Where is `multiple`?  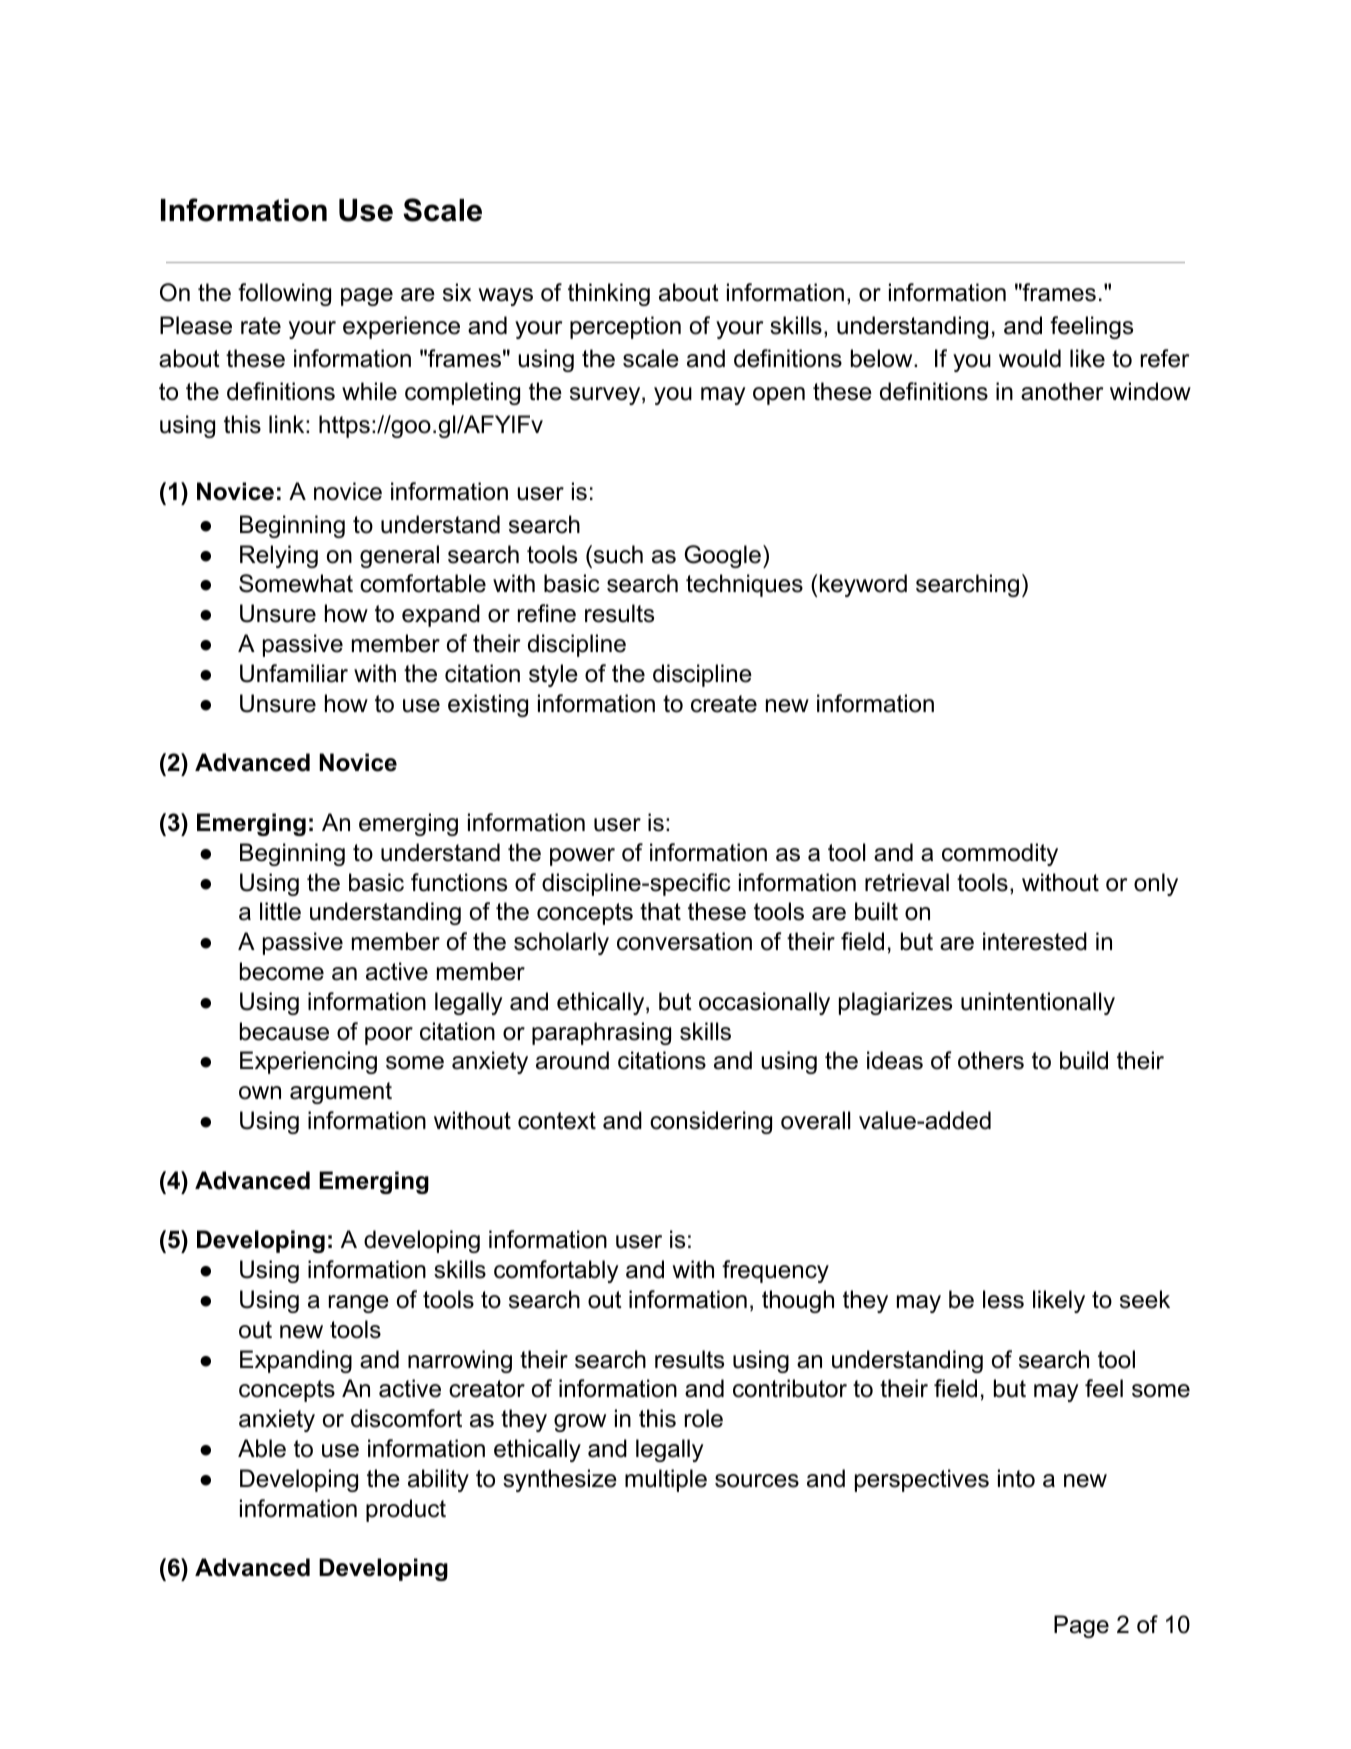
multiple is located at coordinates (666, 1480).
